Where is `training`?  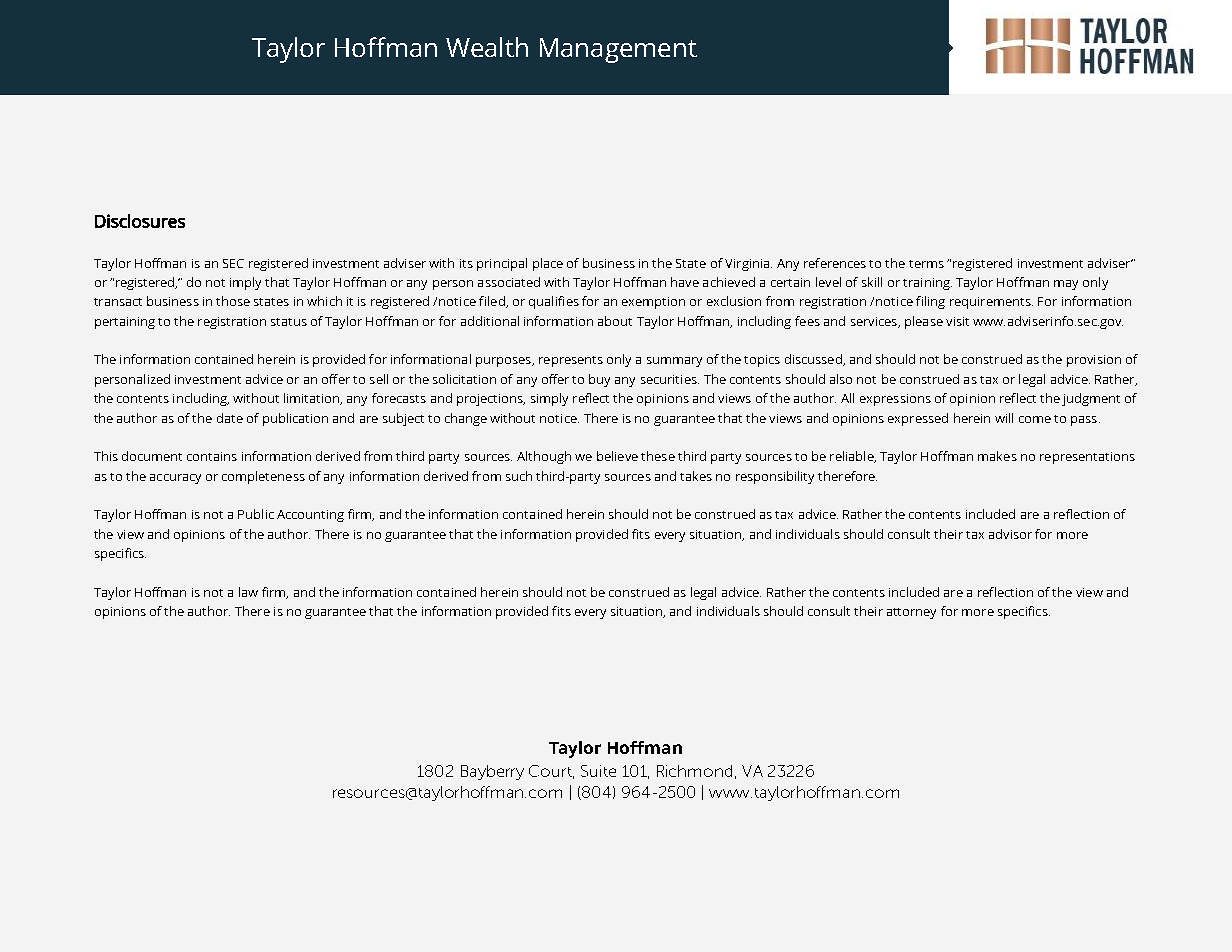
training is located at coordinates (927, 284).
